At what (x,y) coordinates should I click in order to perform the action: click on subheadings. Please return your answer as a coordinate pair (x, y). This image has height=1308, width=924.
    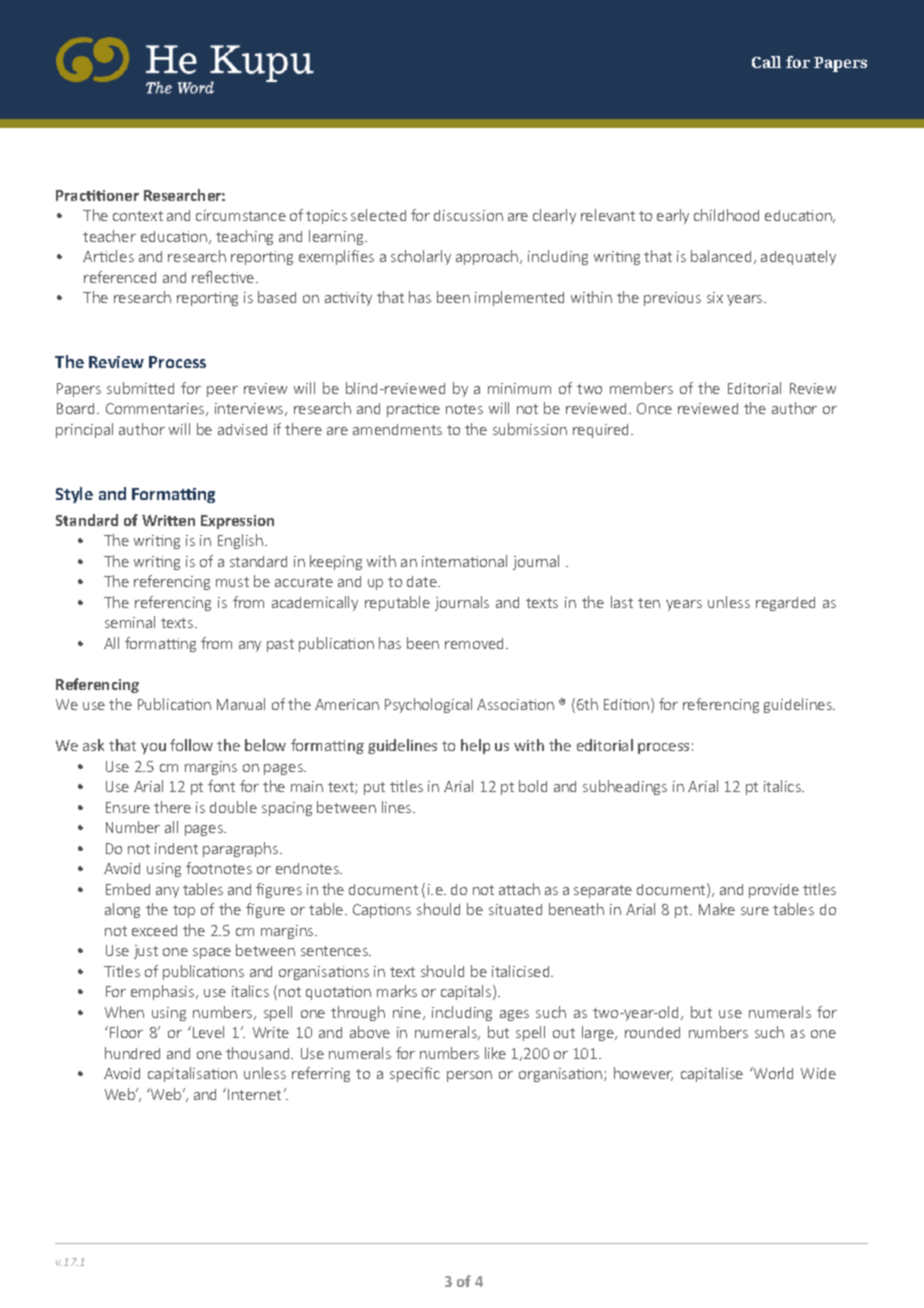
    Looking at the image, I should click on (625, 787).
